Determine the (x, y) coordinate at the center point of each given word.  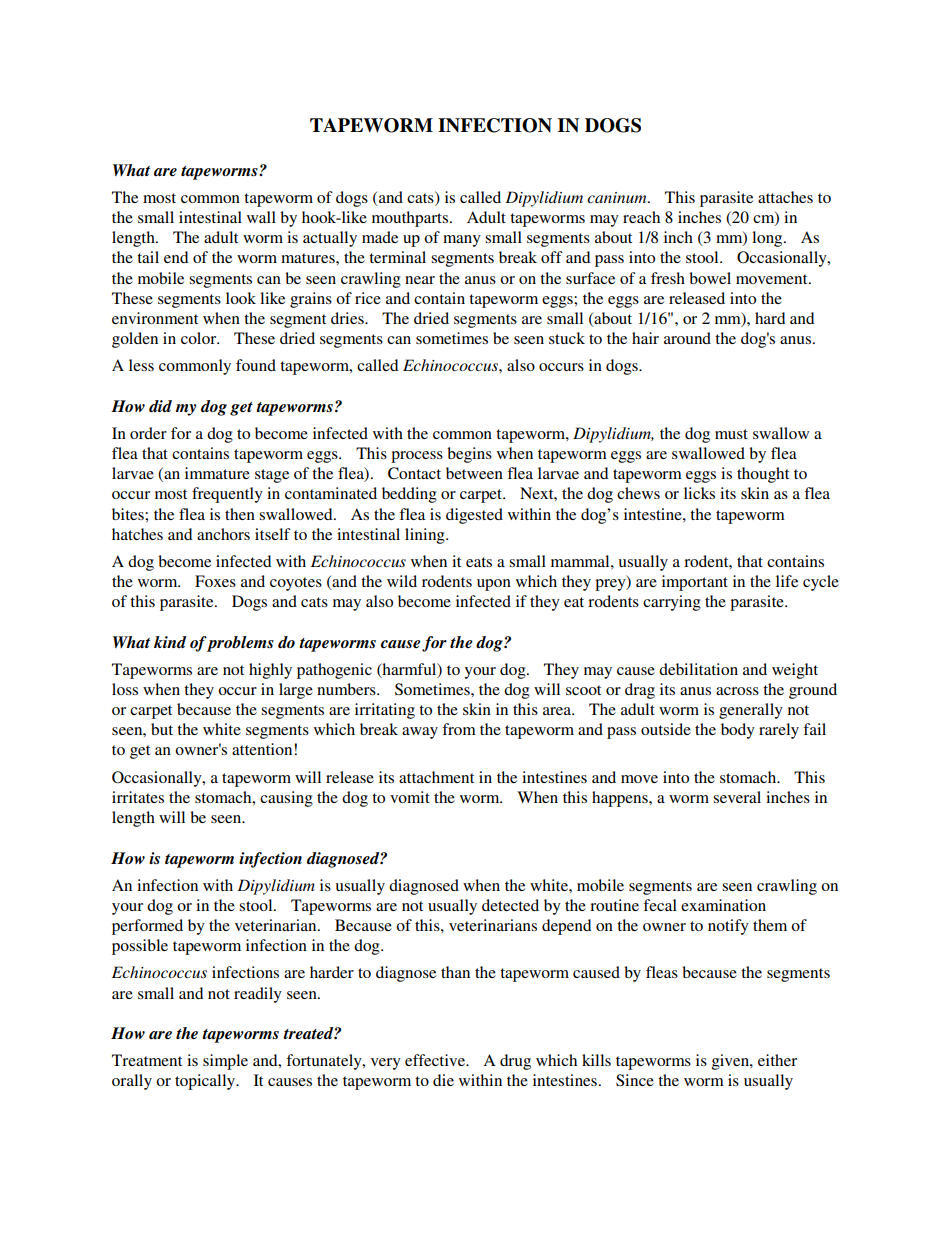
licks (699, 493)
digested (474, 516)
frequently (227, 495)
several (737, 797)
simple (225, 1062)
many (462, 241)
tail (148, 257)
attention (263, 749)
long (768, 239)
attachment (436, 777)
